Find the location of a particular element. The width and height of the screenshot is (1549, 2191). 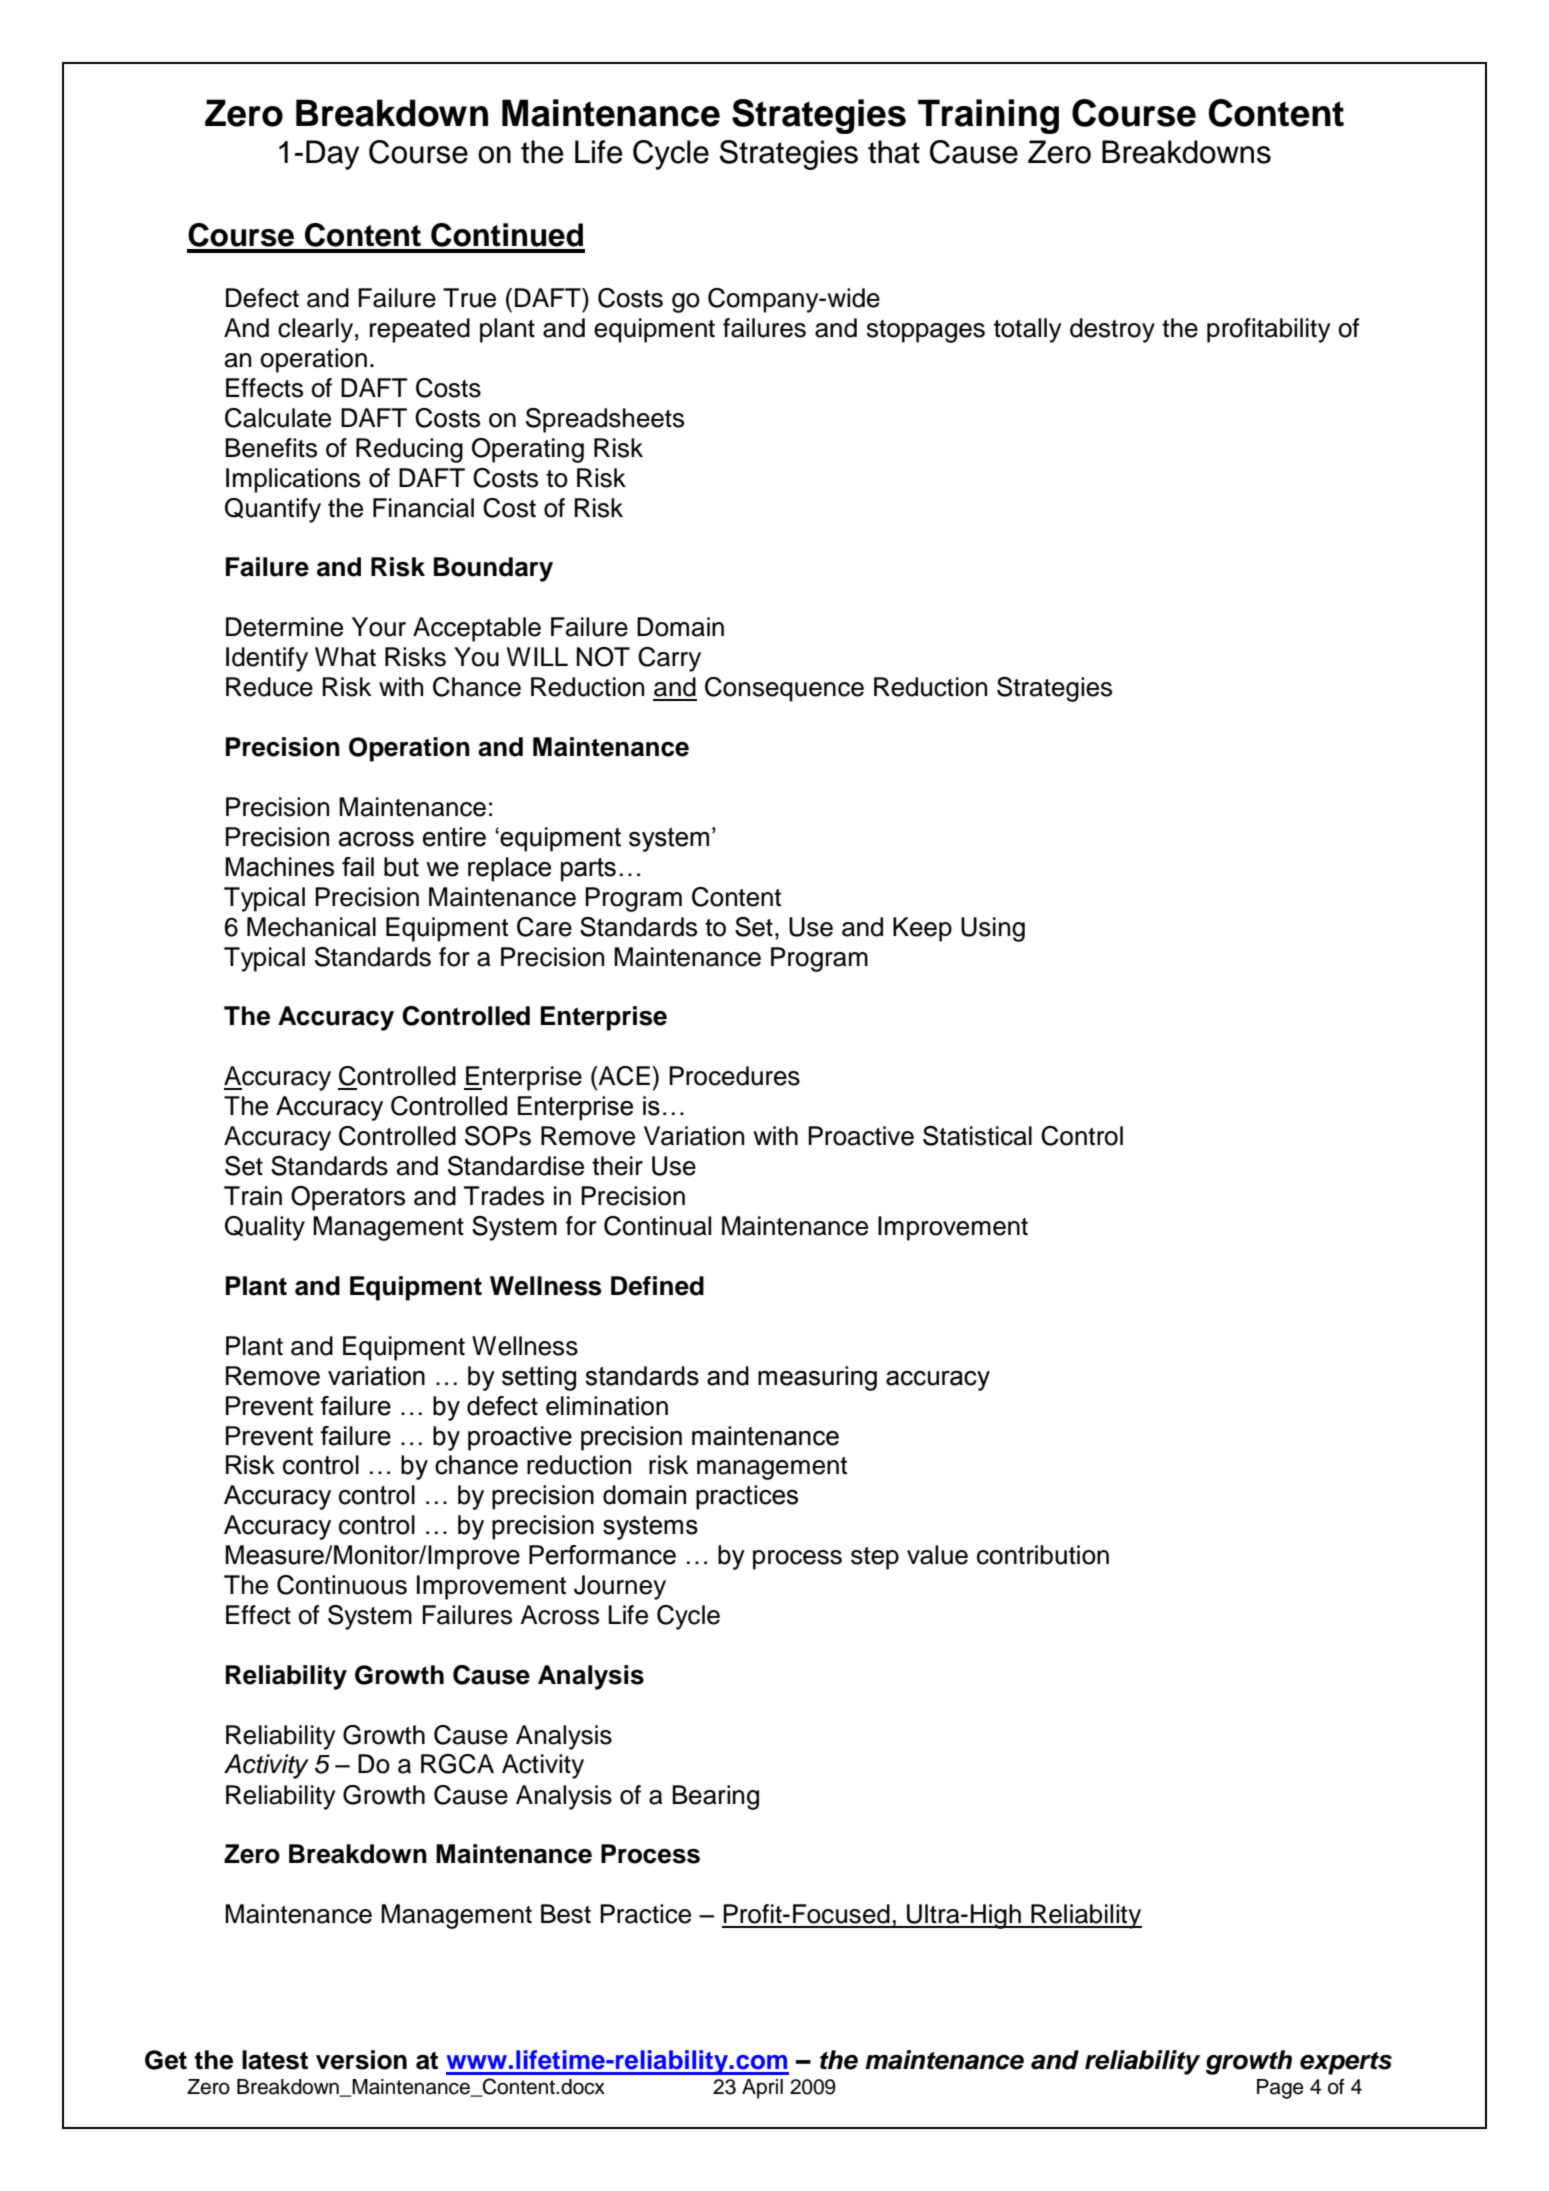

Continuous is located at coordinates (342, 1585).
